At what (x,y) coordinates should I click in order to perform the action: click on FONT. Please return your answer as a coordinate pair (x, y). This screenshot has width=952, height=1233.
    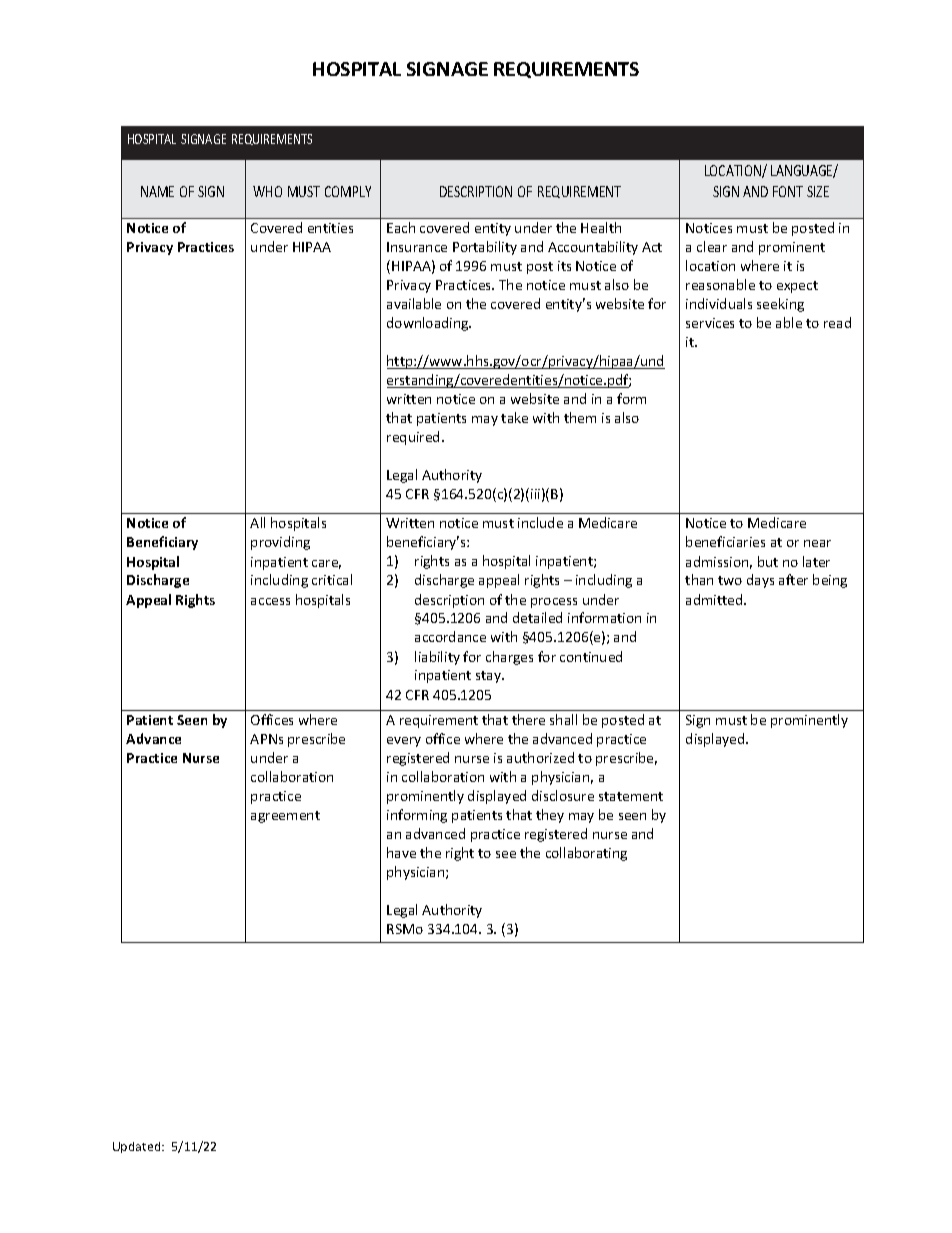
    Looking at the image, I should click on (788, 191).
